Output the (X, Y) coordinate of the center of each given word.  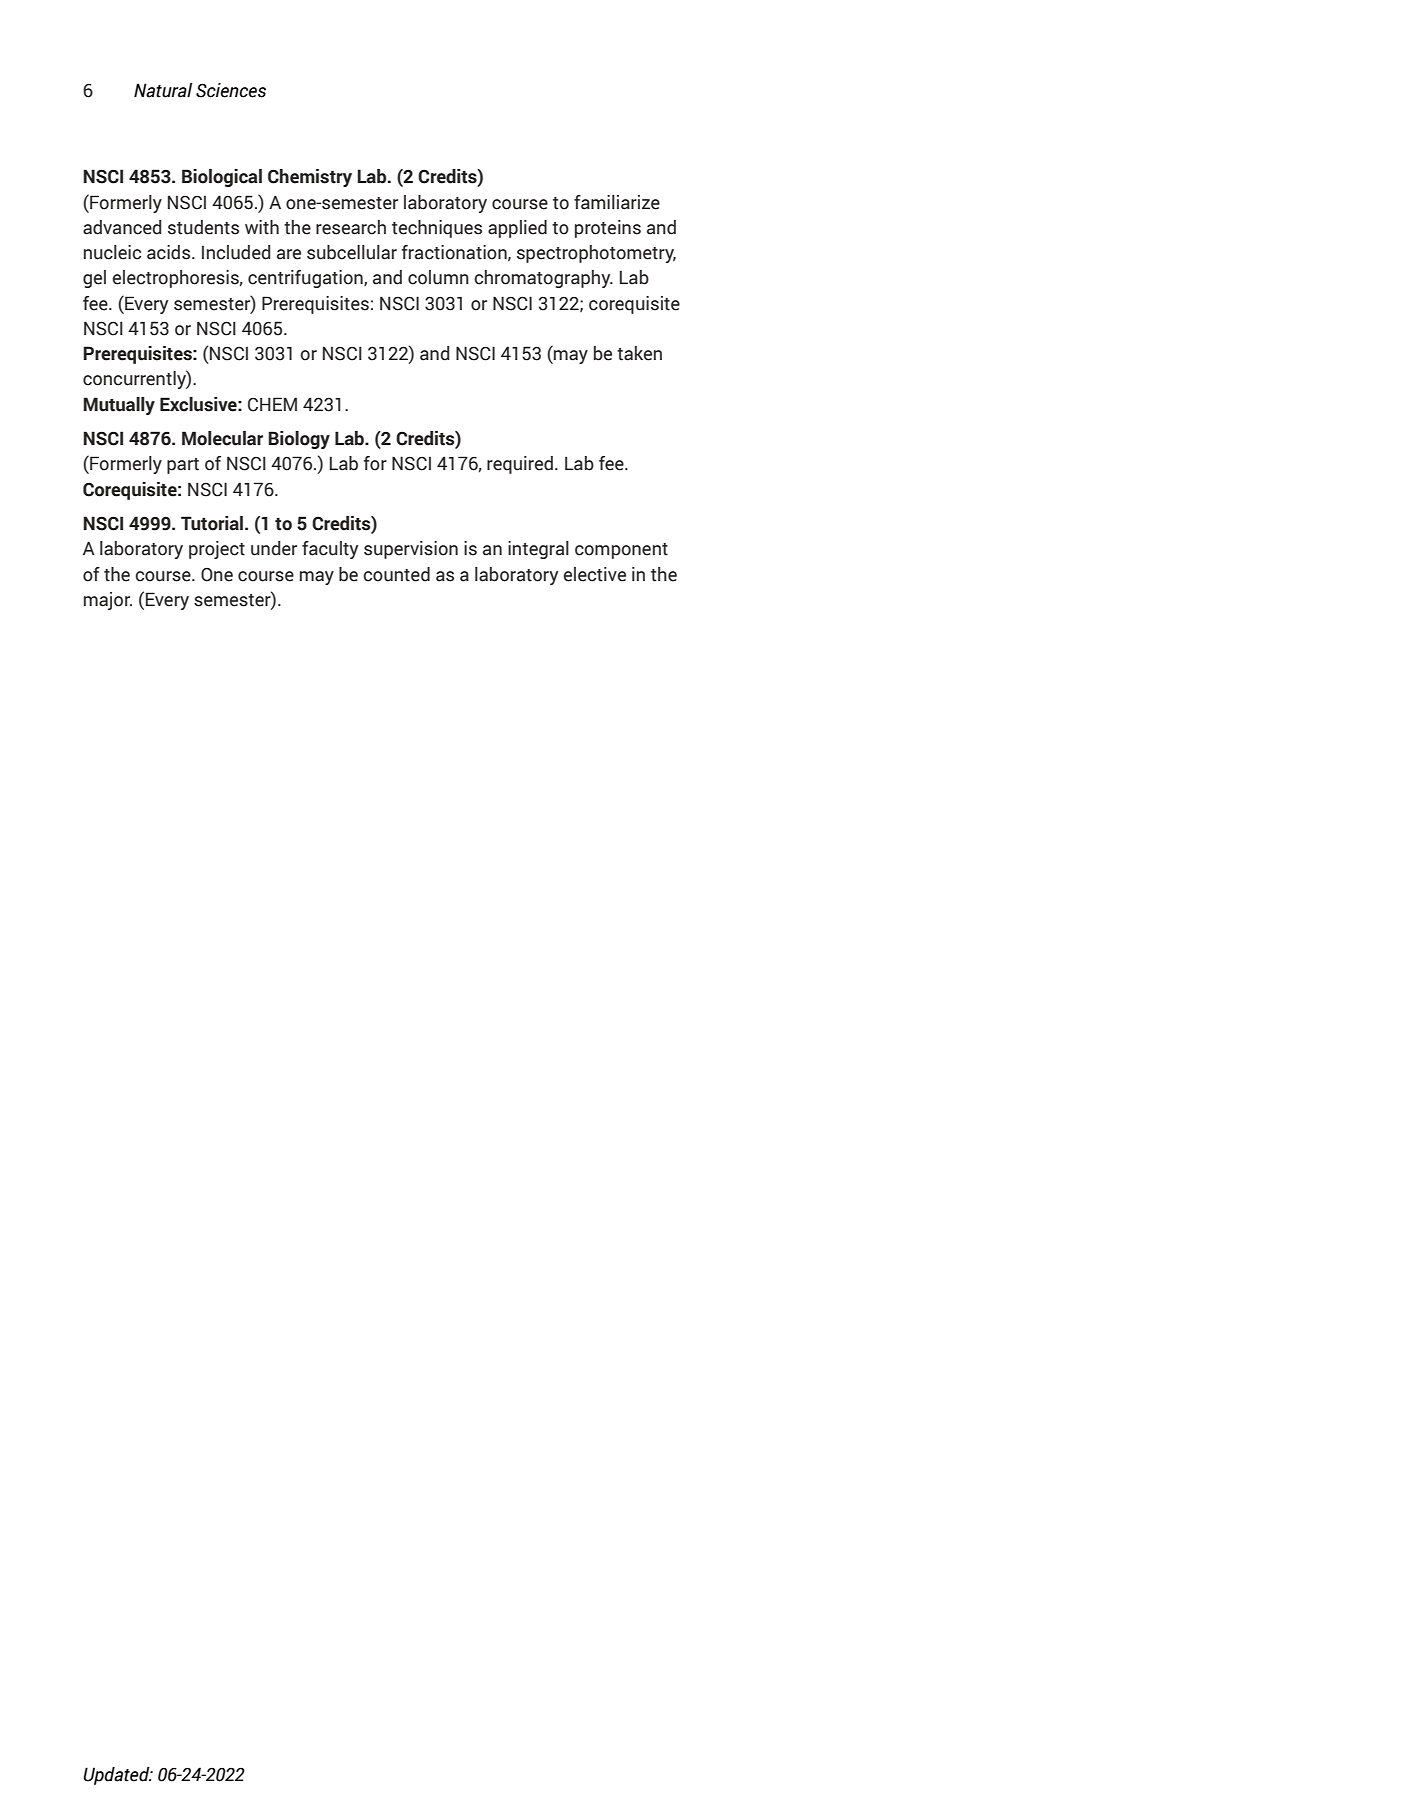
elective (595, 574)
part (183, 466)
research (351, 227)
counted (396, 574)
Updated (117, 1776)
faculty (330, 550)
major (108, 601)
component (621, 551)
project (217, 550)
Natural (163, 90)
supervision (411, 550)
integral (538, 550)
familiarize (617, 202)
